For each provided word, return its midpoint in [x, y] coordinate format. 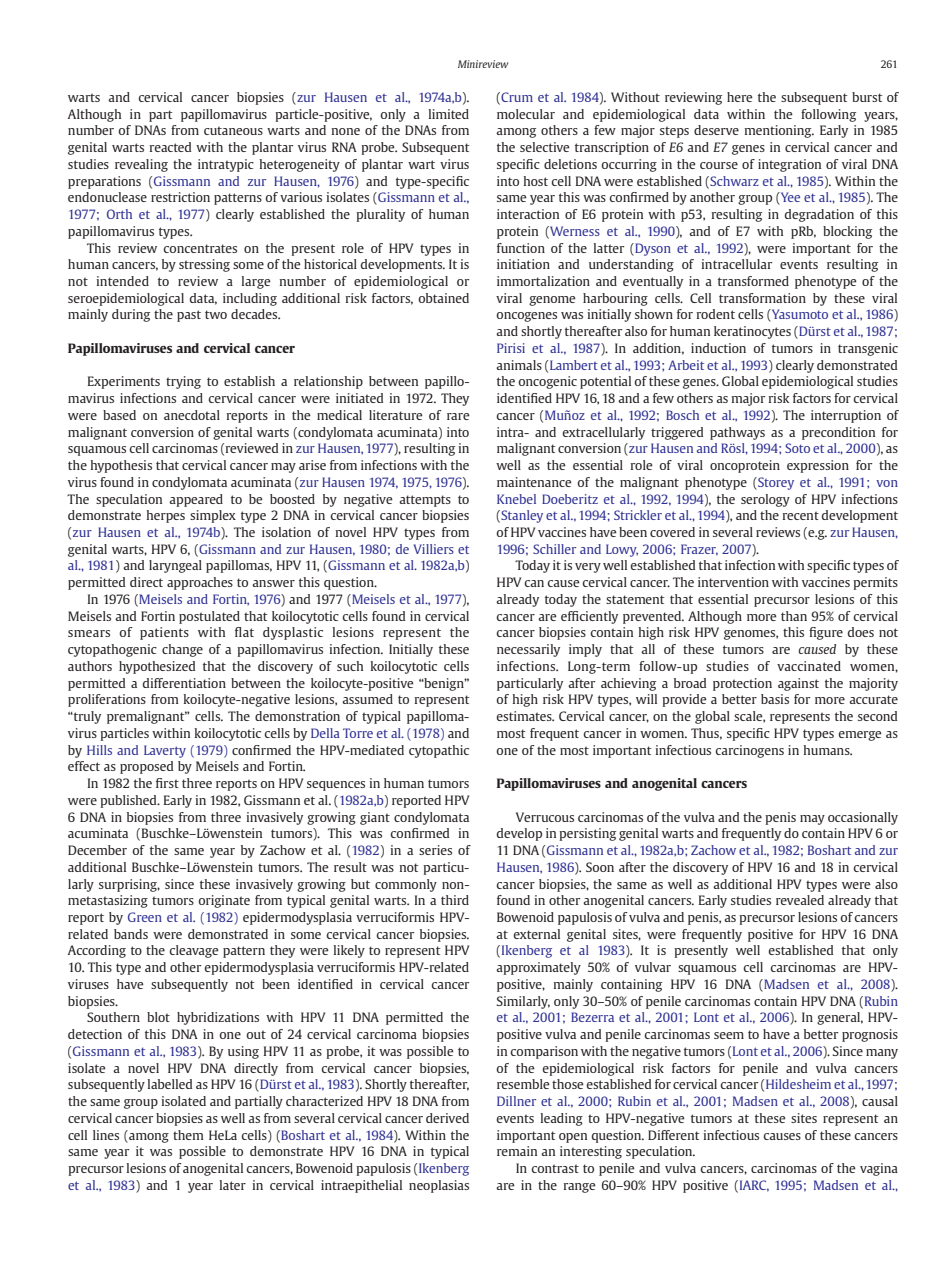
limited [449, 114]
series [435, 850]
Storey [775, 483]
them [188, 1135]
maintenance [534, 482]
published [129, 801]
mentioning [779, 131]
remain [517, 1151]
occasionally [863, 818]
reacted [170, 147]
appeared [196, 500]
